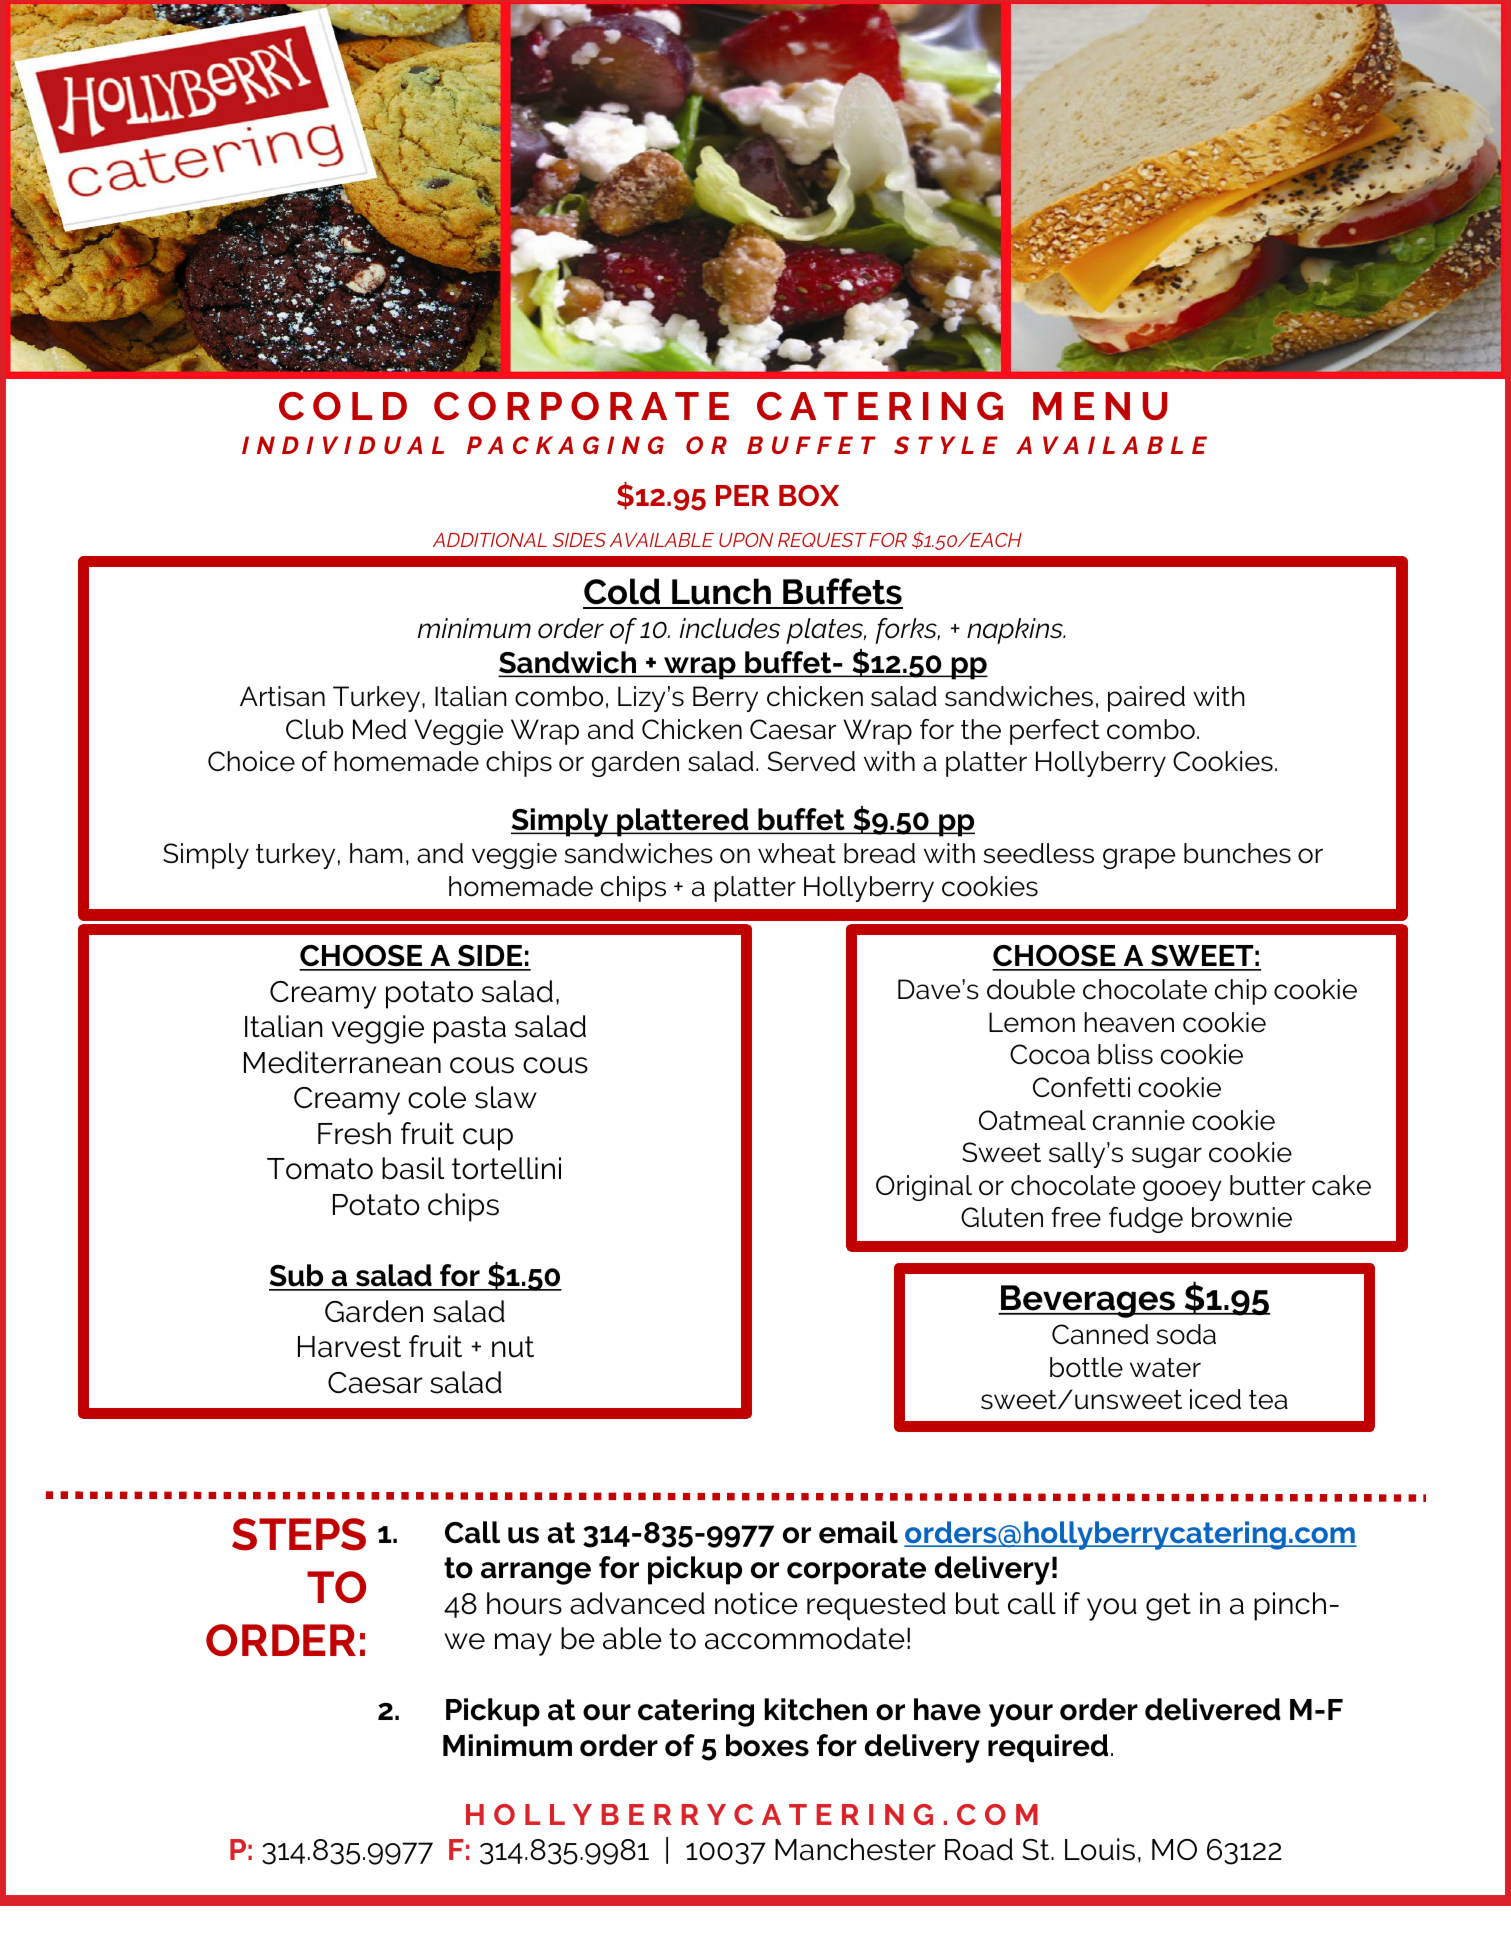  What do you see at coordinates (811, 761) in the document?
I see `Served` at bounding box center [811, 761].
